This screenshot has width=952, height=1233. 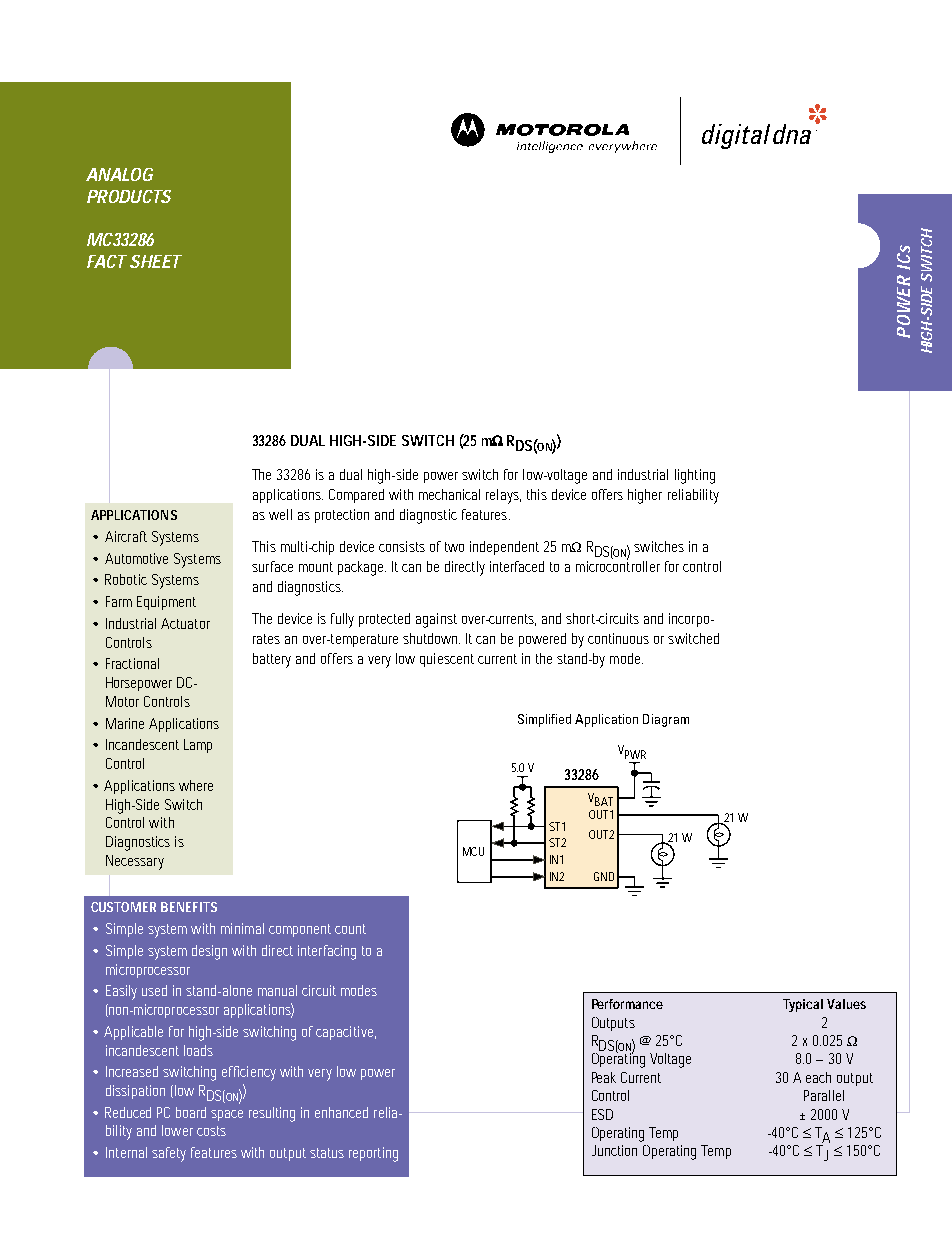 I want to click on Performance, so click(x=627, y=1004).
